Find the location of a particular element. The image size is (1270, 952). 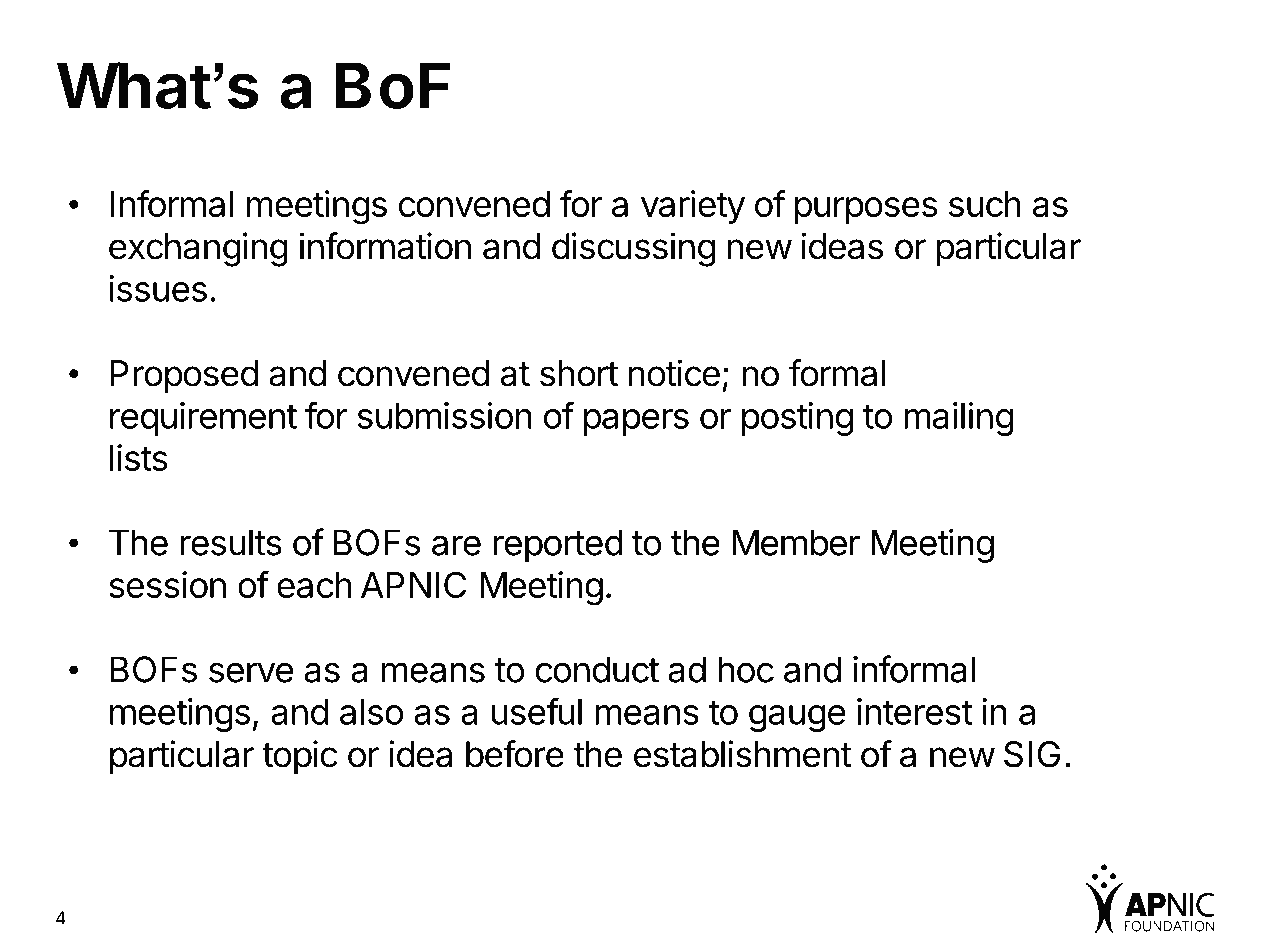

posting is located at coordinates (797, 419).
